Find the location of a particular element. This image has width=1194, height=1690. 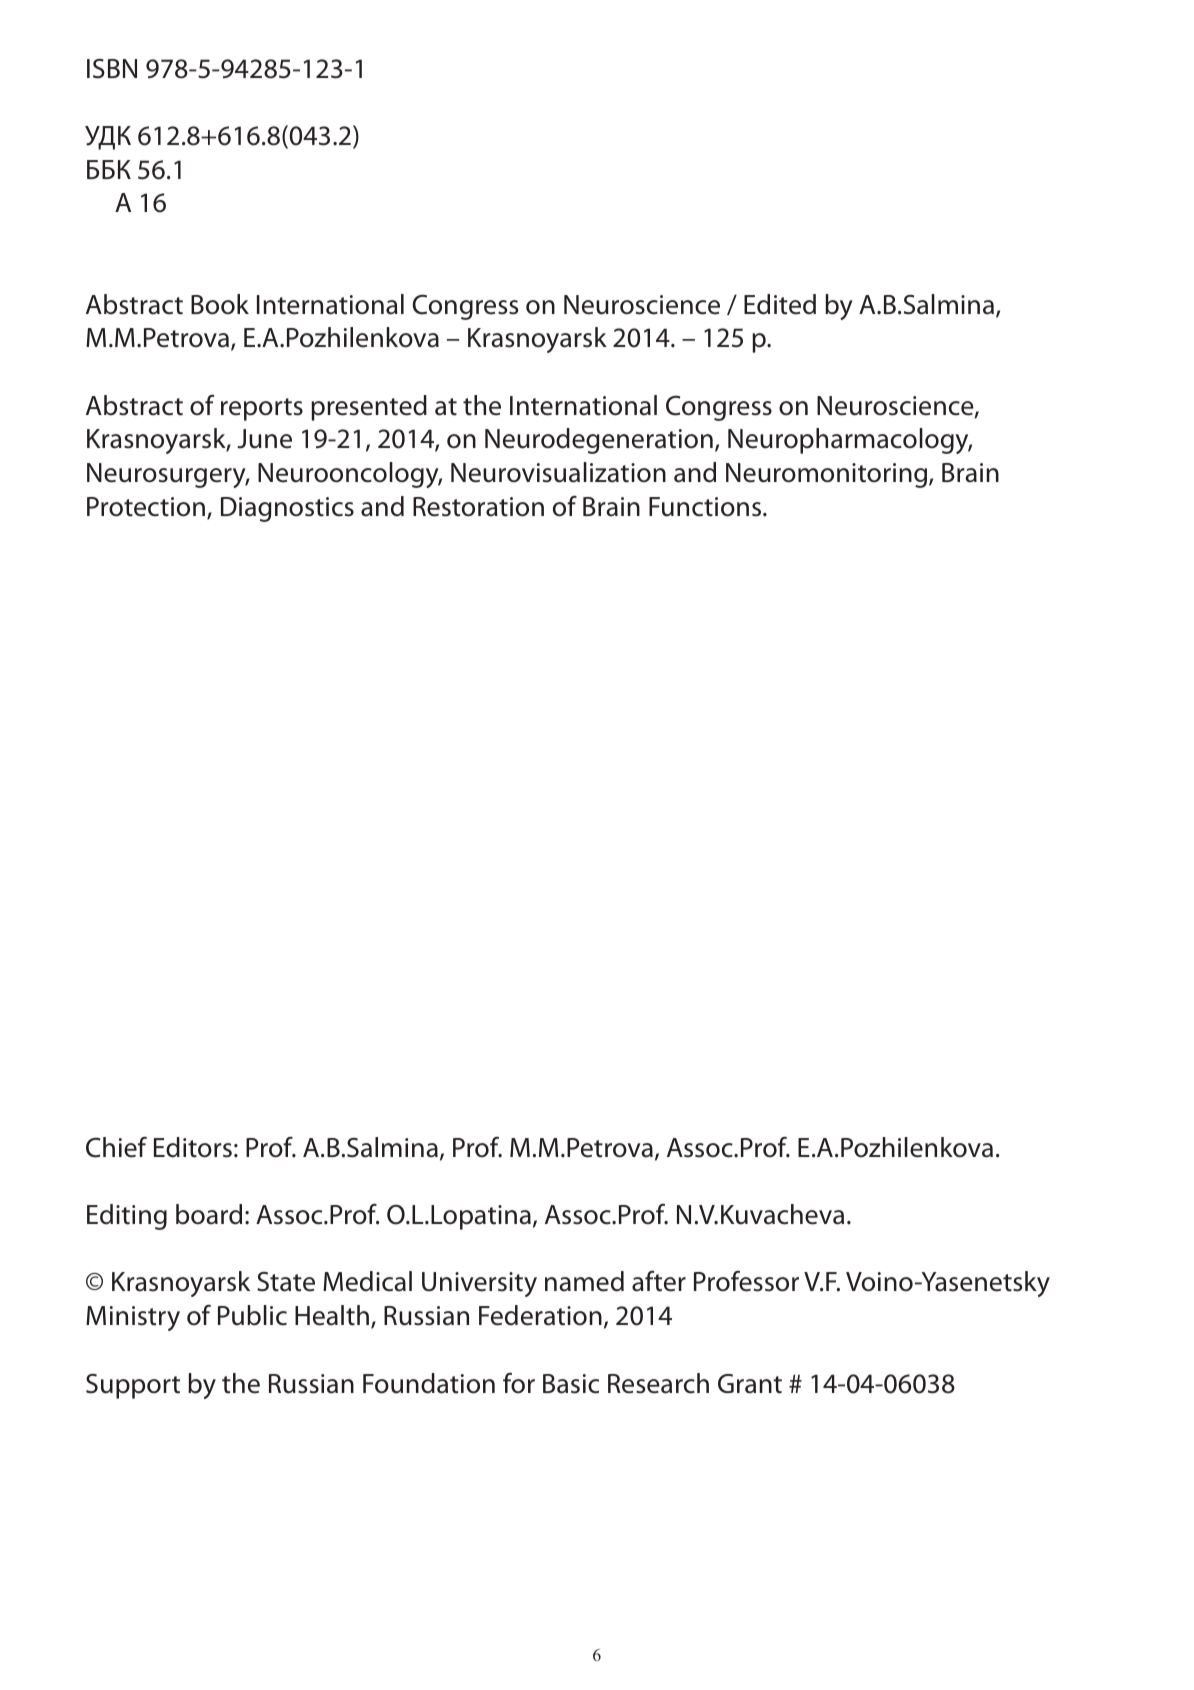

University is located at coordinates (479, 1284).
